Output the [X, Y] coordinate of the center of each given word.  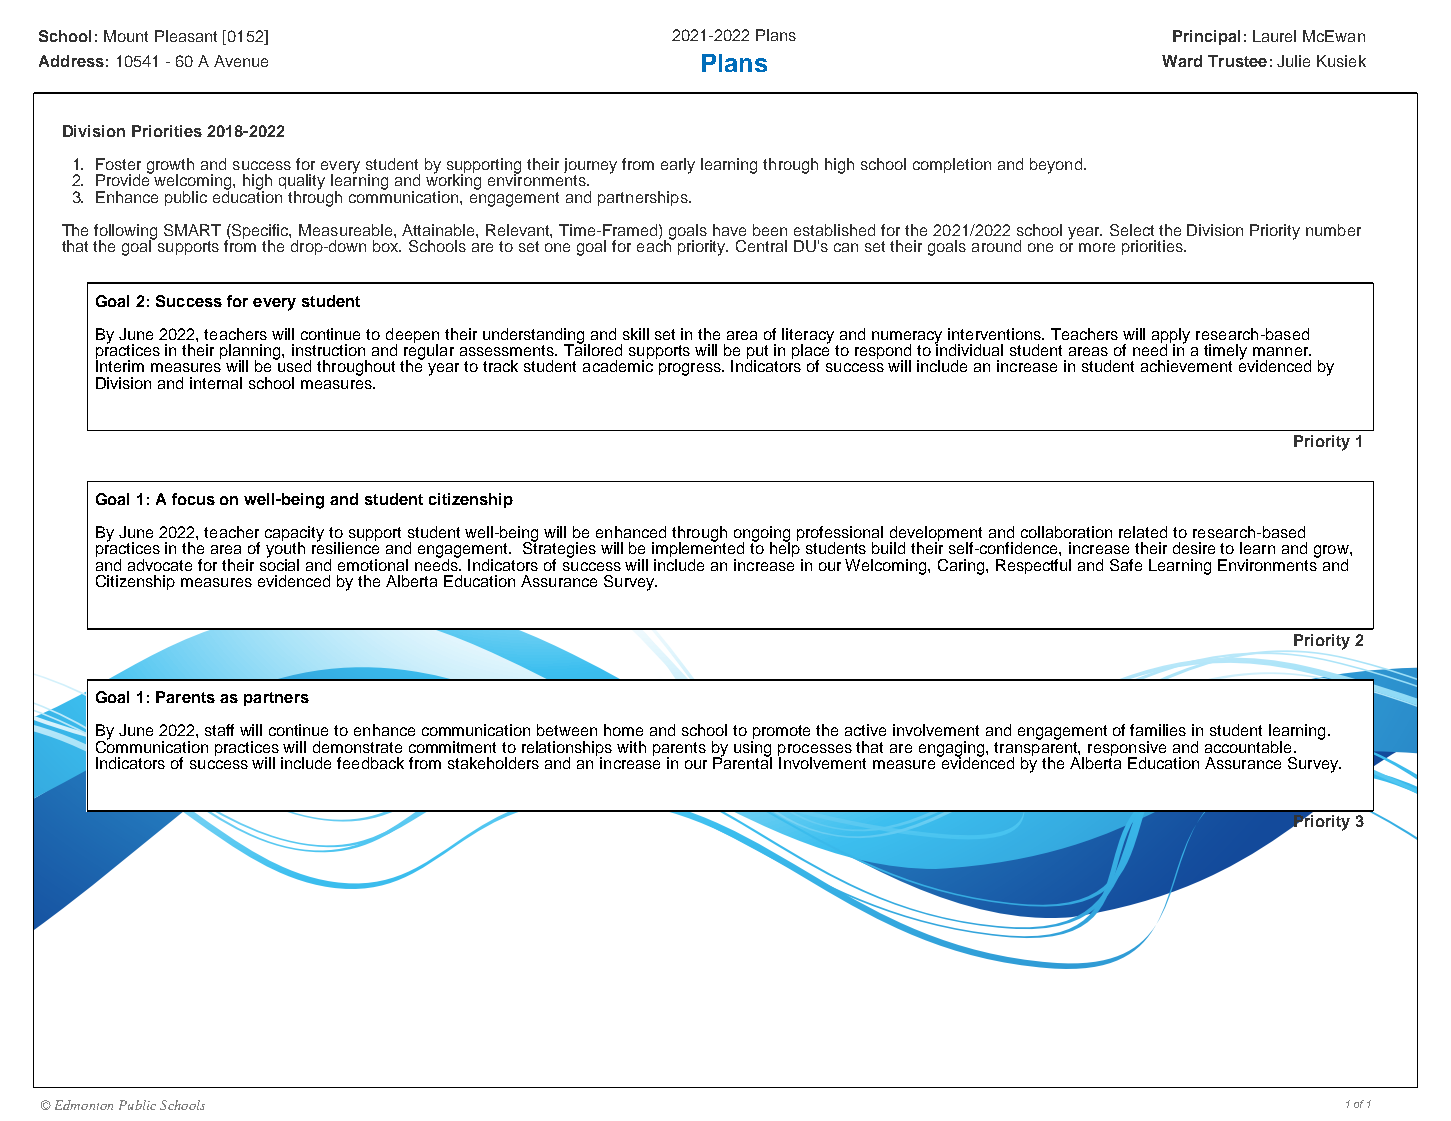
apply [1171, 337]
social [279, 564]
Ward [1182, 61]
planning [251, 353]
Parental [742, 762]
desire [1194, 548]
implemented [698, 550]
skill [636, 334]
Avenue [241, 61]
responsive [1126, 750]
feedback [370, 763]
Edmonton [84, 1105]
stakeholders [493, 763]
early [678, 166]
